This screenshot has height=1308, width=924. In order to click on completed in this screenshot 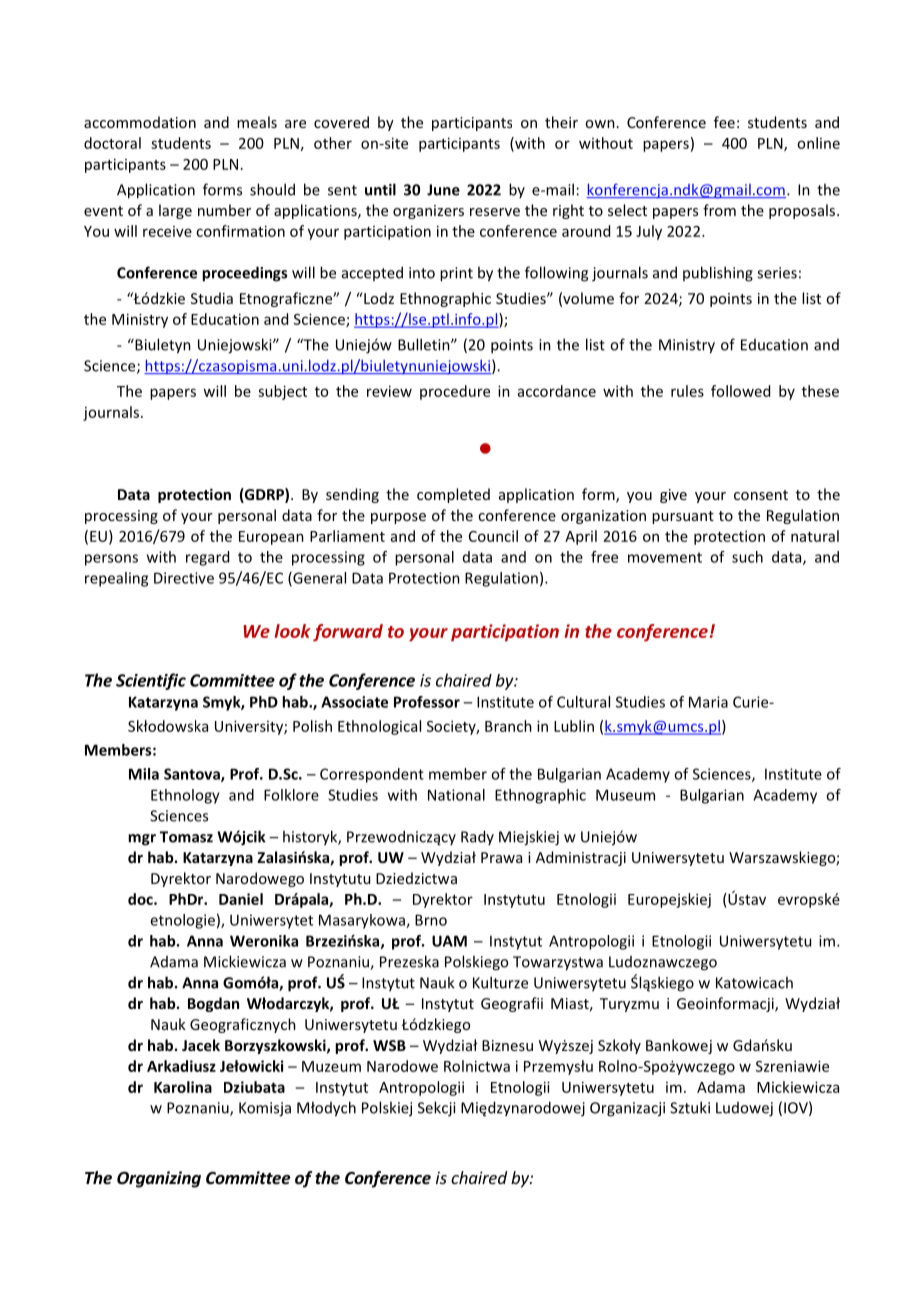, I will do `click(453, 495)`.
